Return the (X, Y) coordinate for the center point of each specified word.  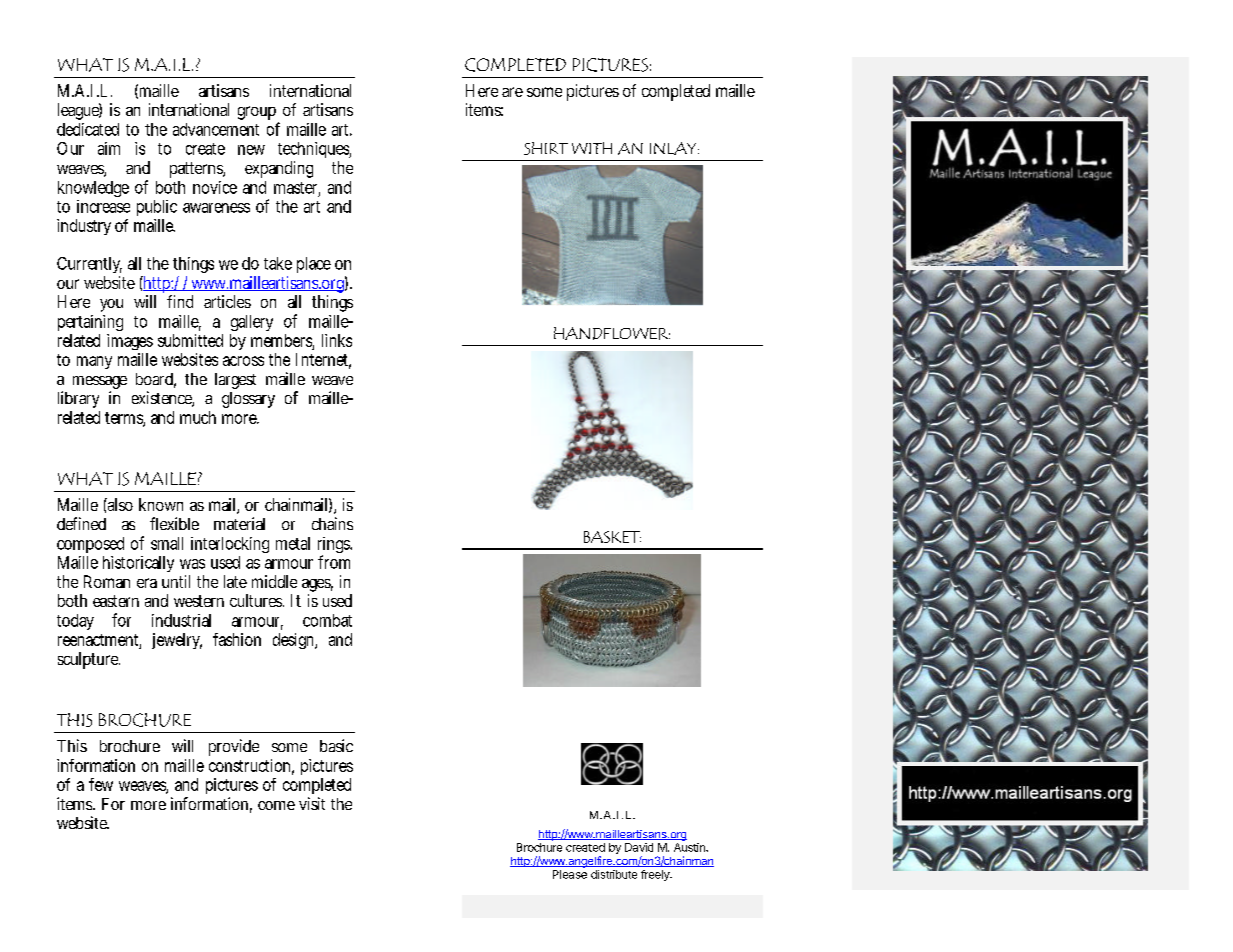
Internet (323, 361)
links (337, 340)
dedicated (88, 129)
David (639, 847)
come (276, 805)
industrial (181, 620)
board (156, 380)
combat (327, 620)
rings (335, 546)
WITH (592, 148)
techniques (314, 150)
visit (312, 803)
